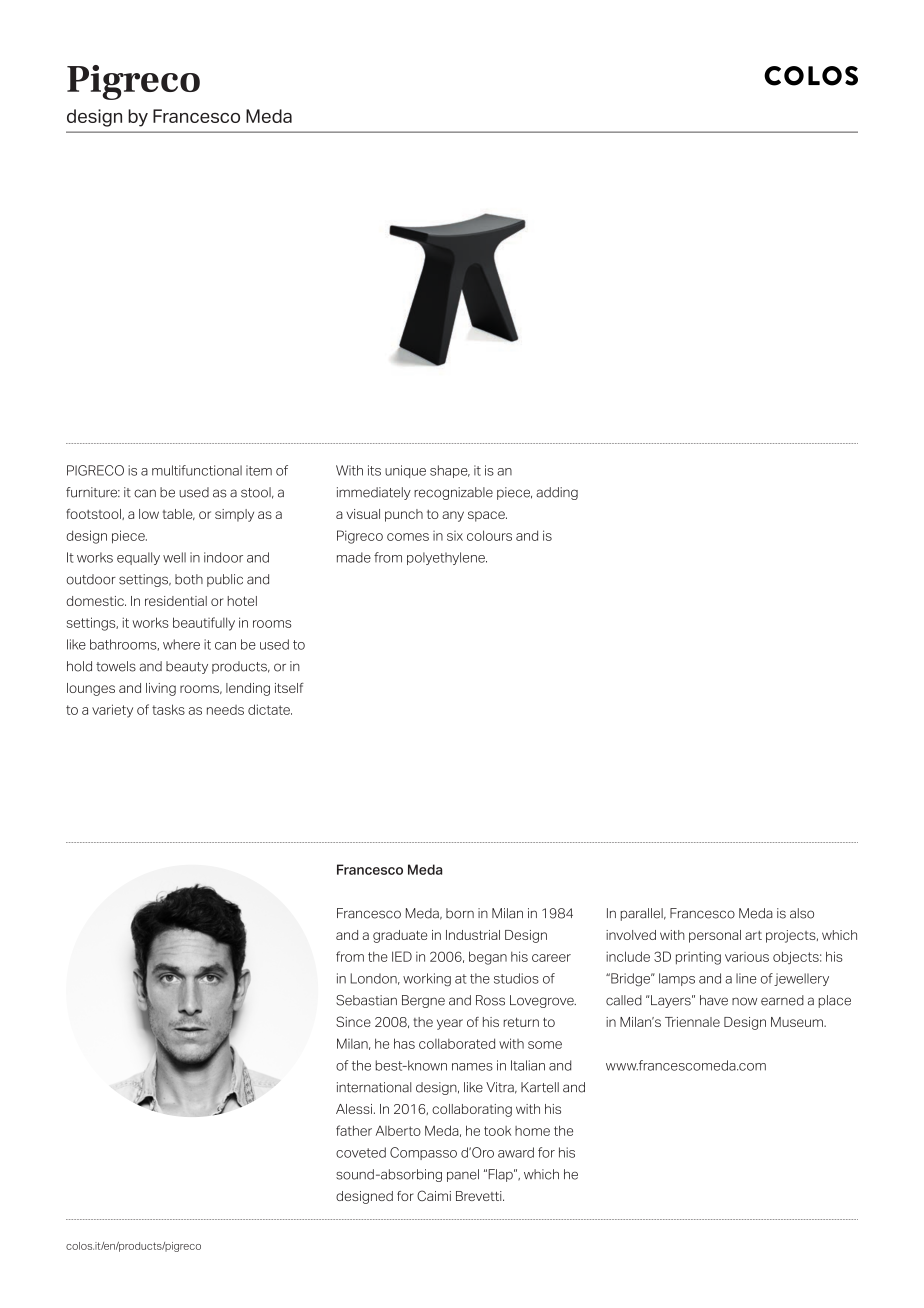 Image resolution: width=924 pixels, height=1308 pixels. What do you see at coordinates (463, 1175) in the page?
I see `panel` at bounding box center [463, 1175].
